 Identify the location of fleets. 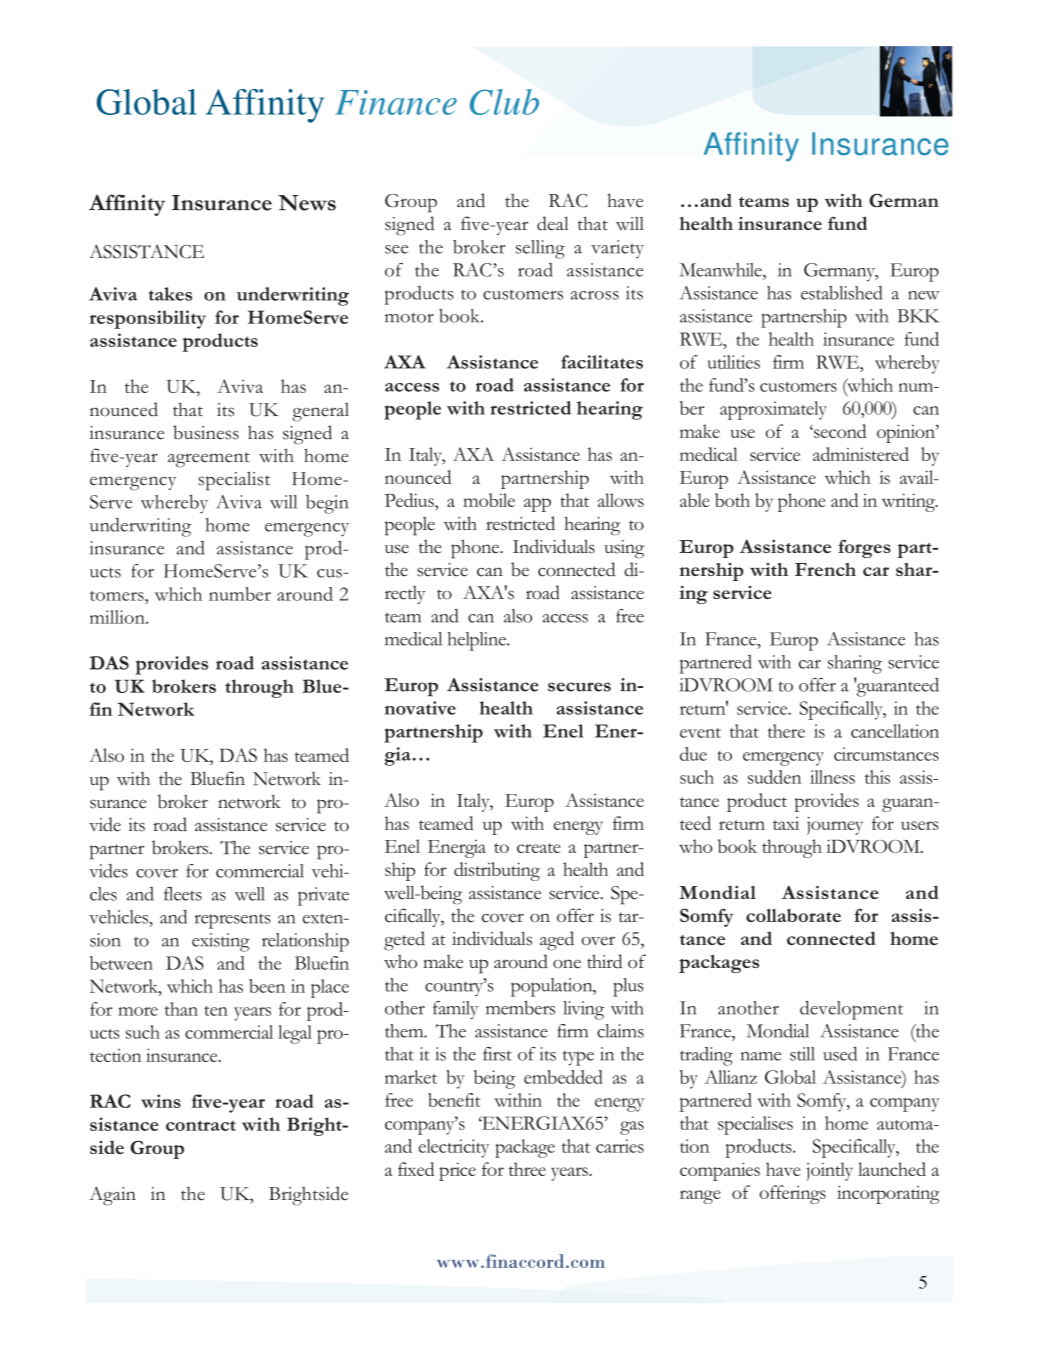
(183, 894).
